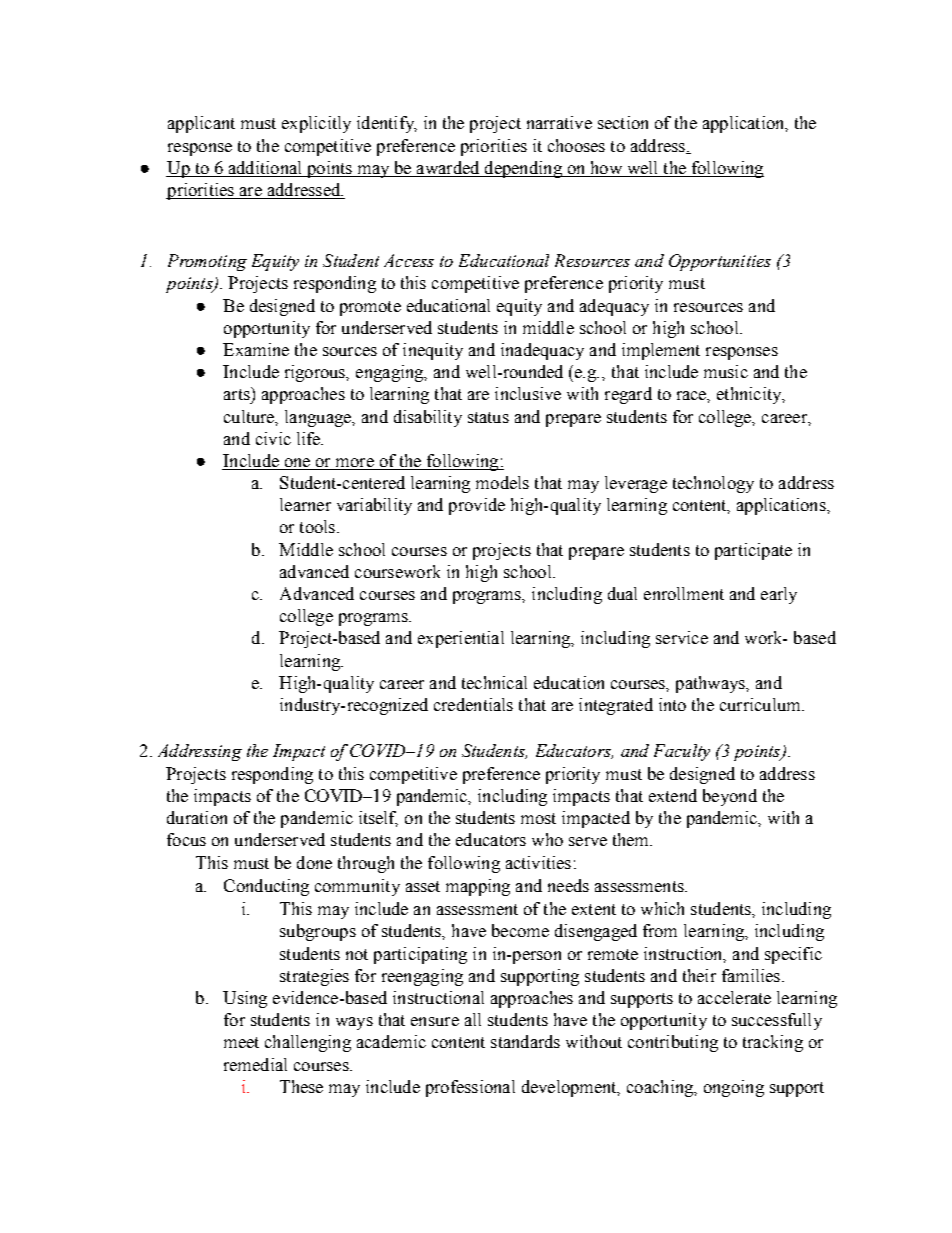 The height and width of the document is (1233, 952). What do you see at coordinates (238, 393) in the document?
I see `arts` at bounding box center [238, 393].
